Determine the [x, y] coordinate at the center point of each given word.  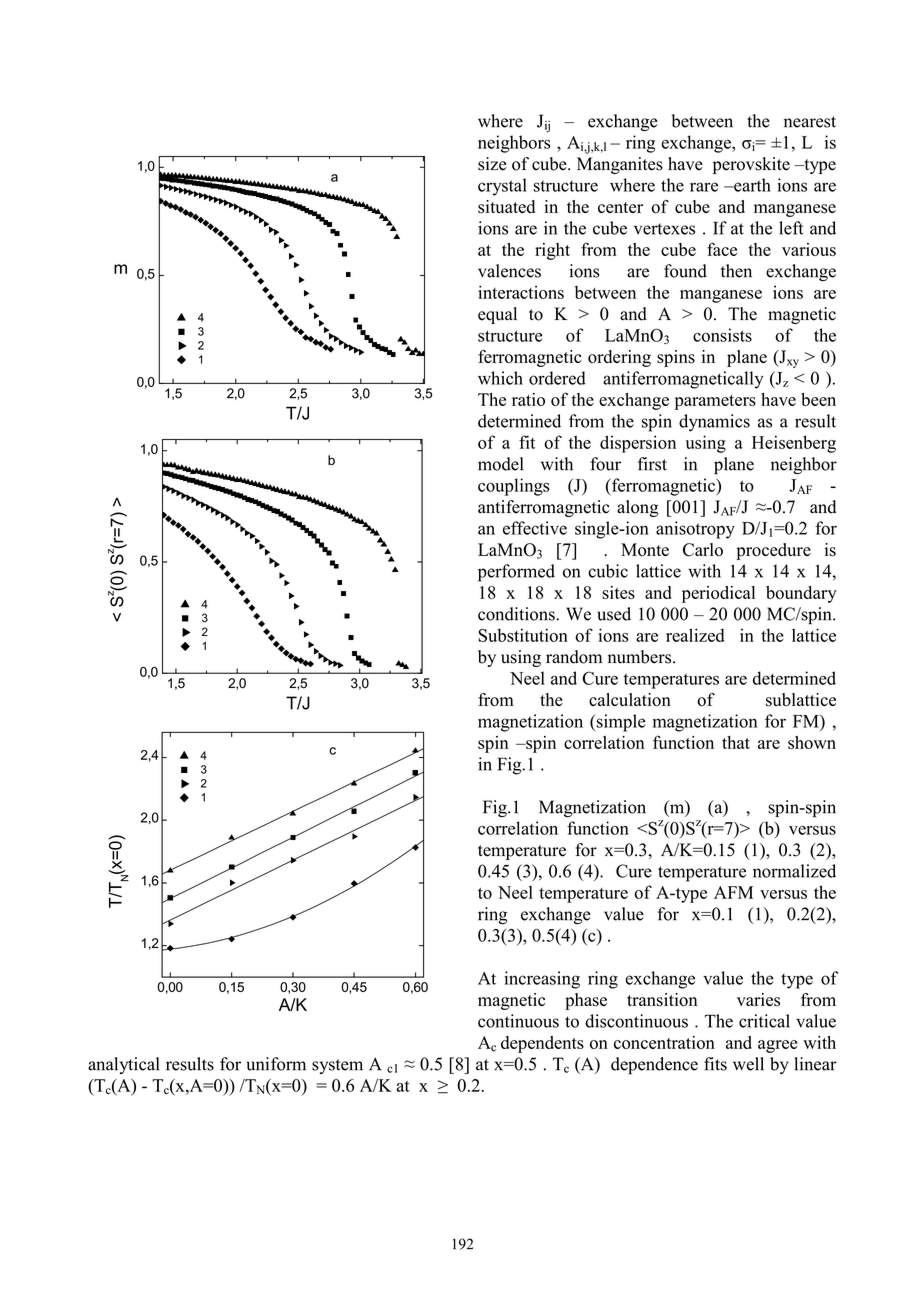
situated [506, 207]
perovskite [751, 165]
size [492, 164]
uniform [276, 1064]
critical [764, 1021]
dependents [542, 1044]
